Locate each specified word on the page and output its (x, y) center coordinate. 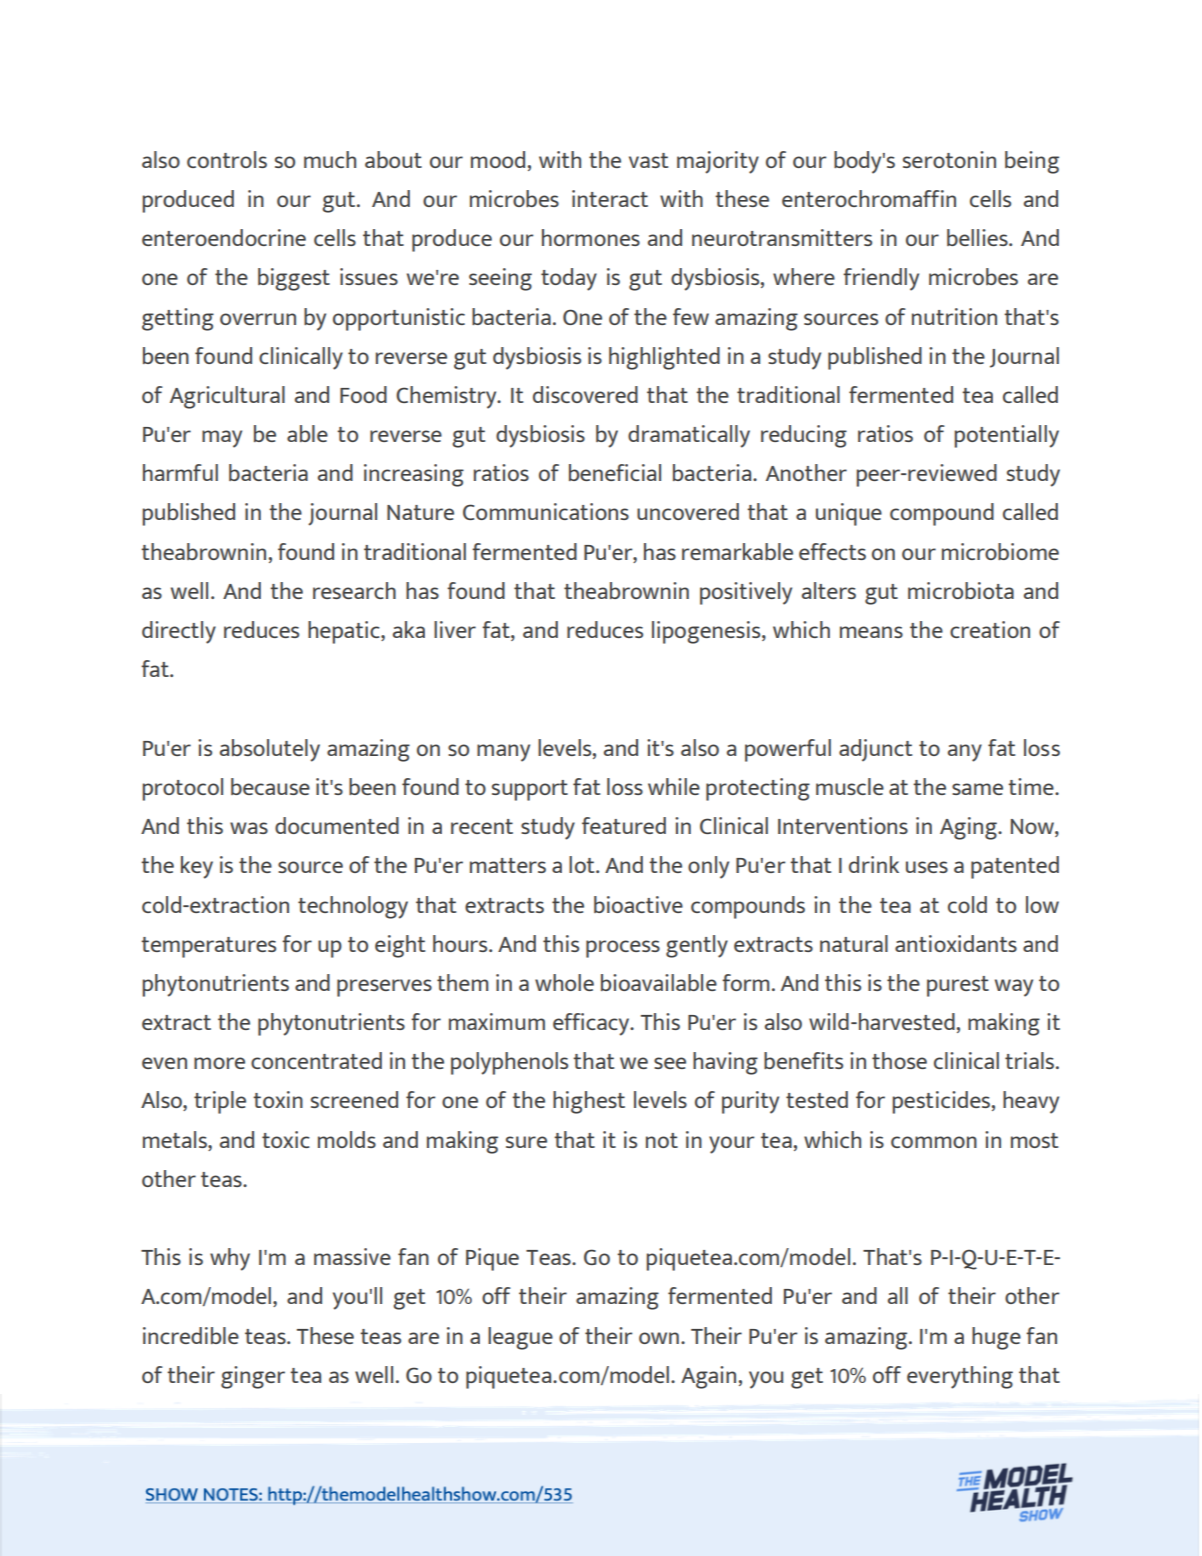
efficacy (592, 1024)
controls (227, 159)
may (222, 439)
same (977, 789)
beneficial (615, 472)
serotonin (949, 159)
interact (610, 198)
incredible (191, 1335)
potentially (1006, 436)
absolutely (270, 750)
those (899, 1060)
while (674, 786)
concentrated (316, 1060)
